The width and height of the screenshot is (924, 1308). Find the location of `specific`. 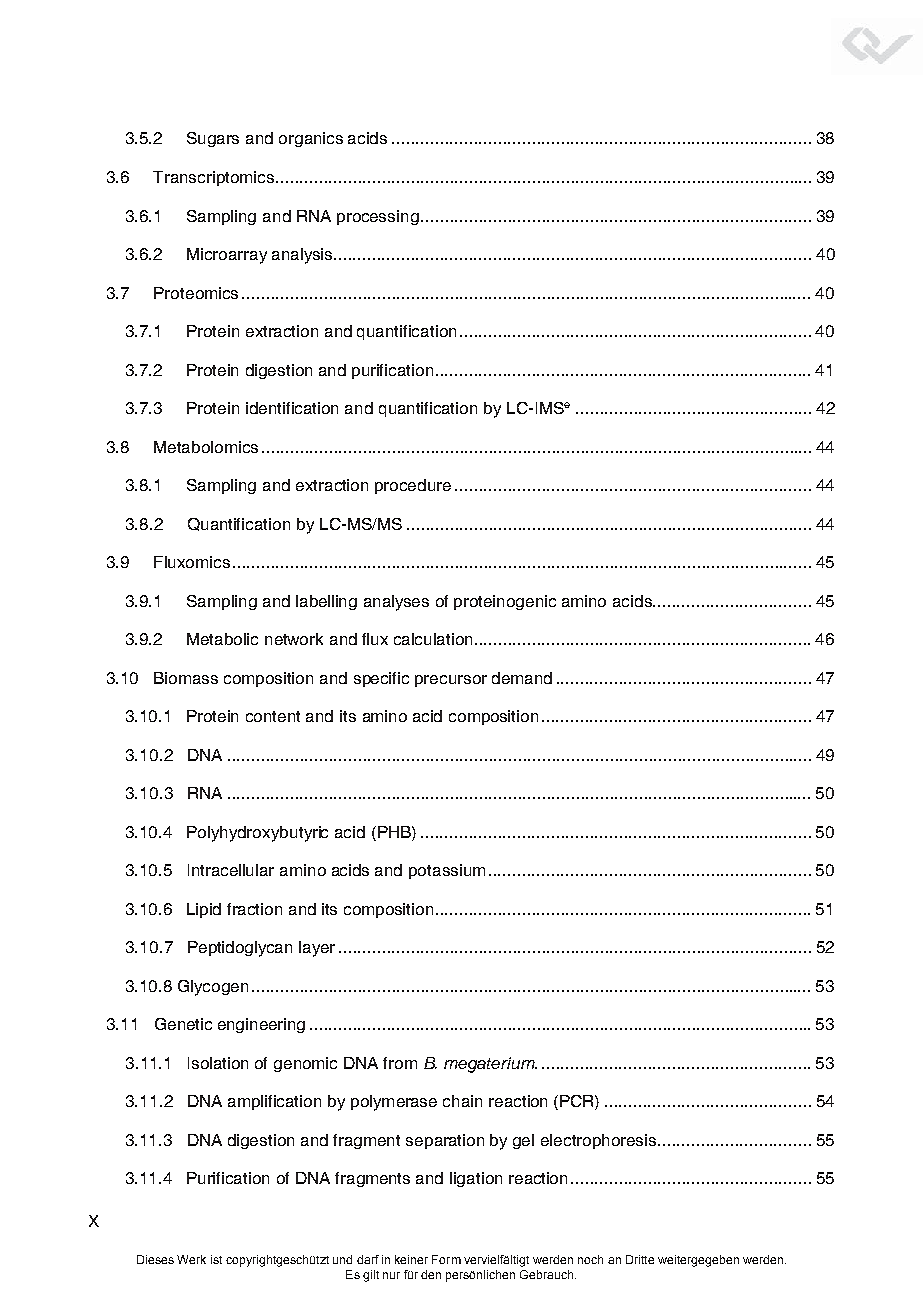

specific is located at coordinates (381, 679).
